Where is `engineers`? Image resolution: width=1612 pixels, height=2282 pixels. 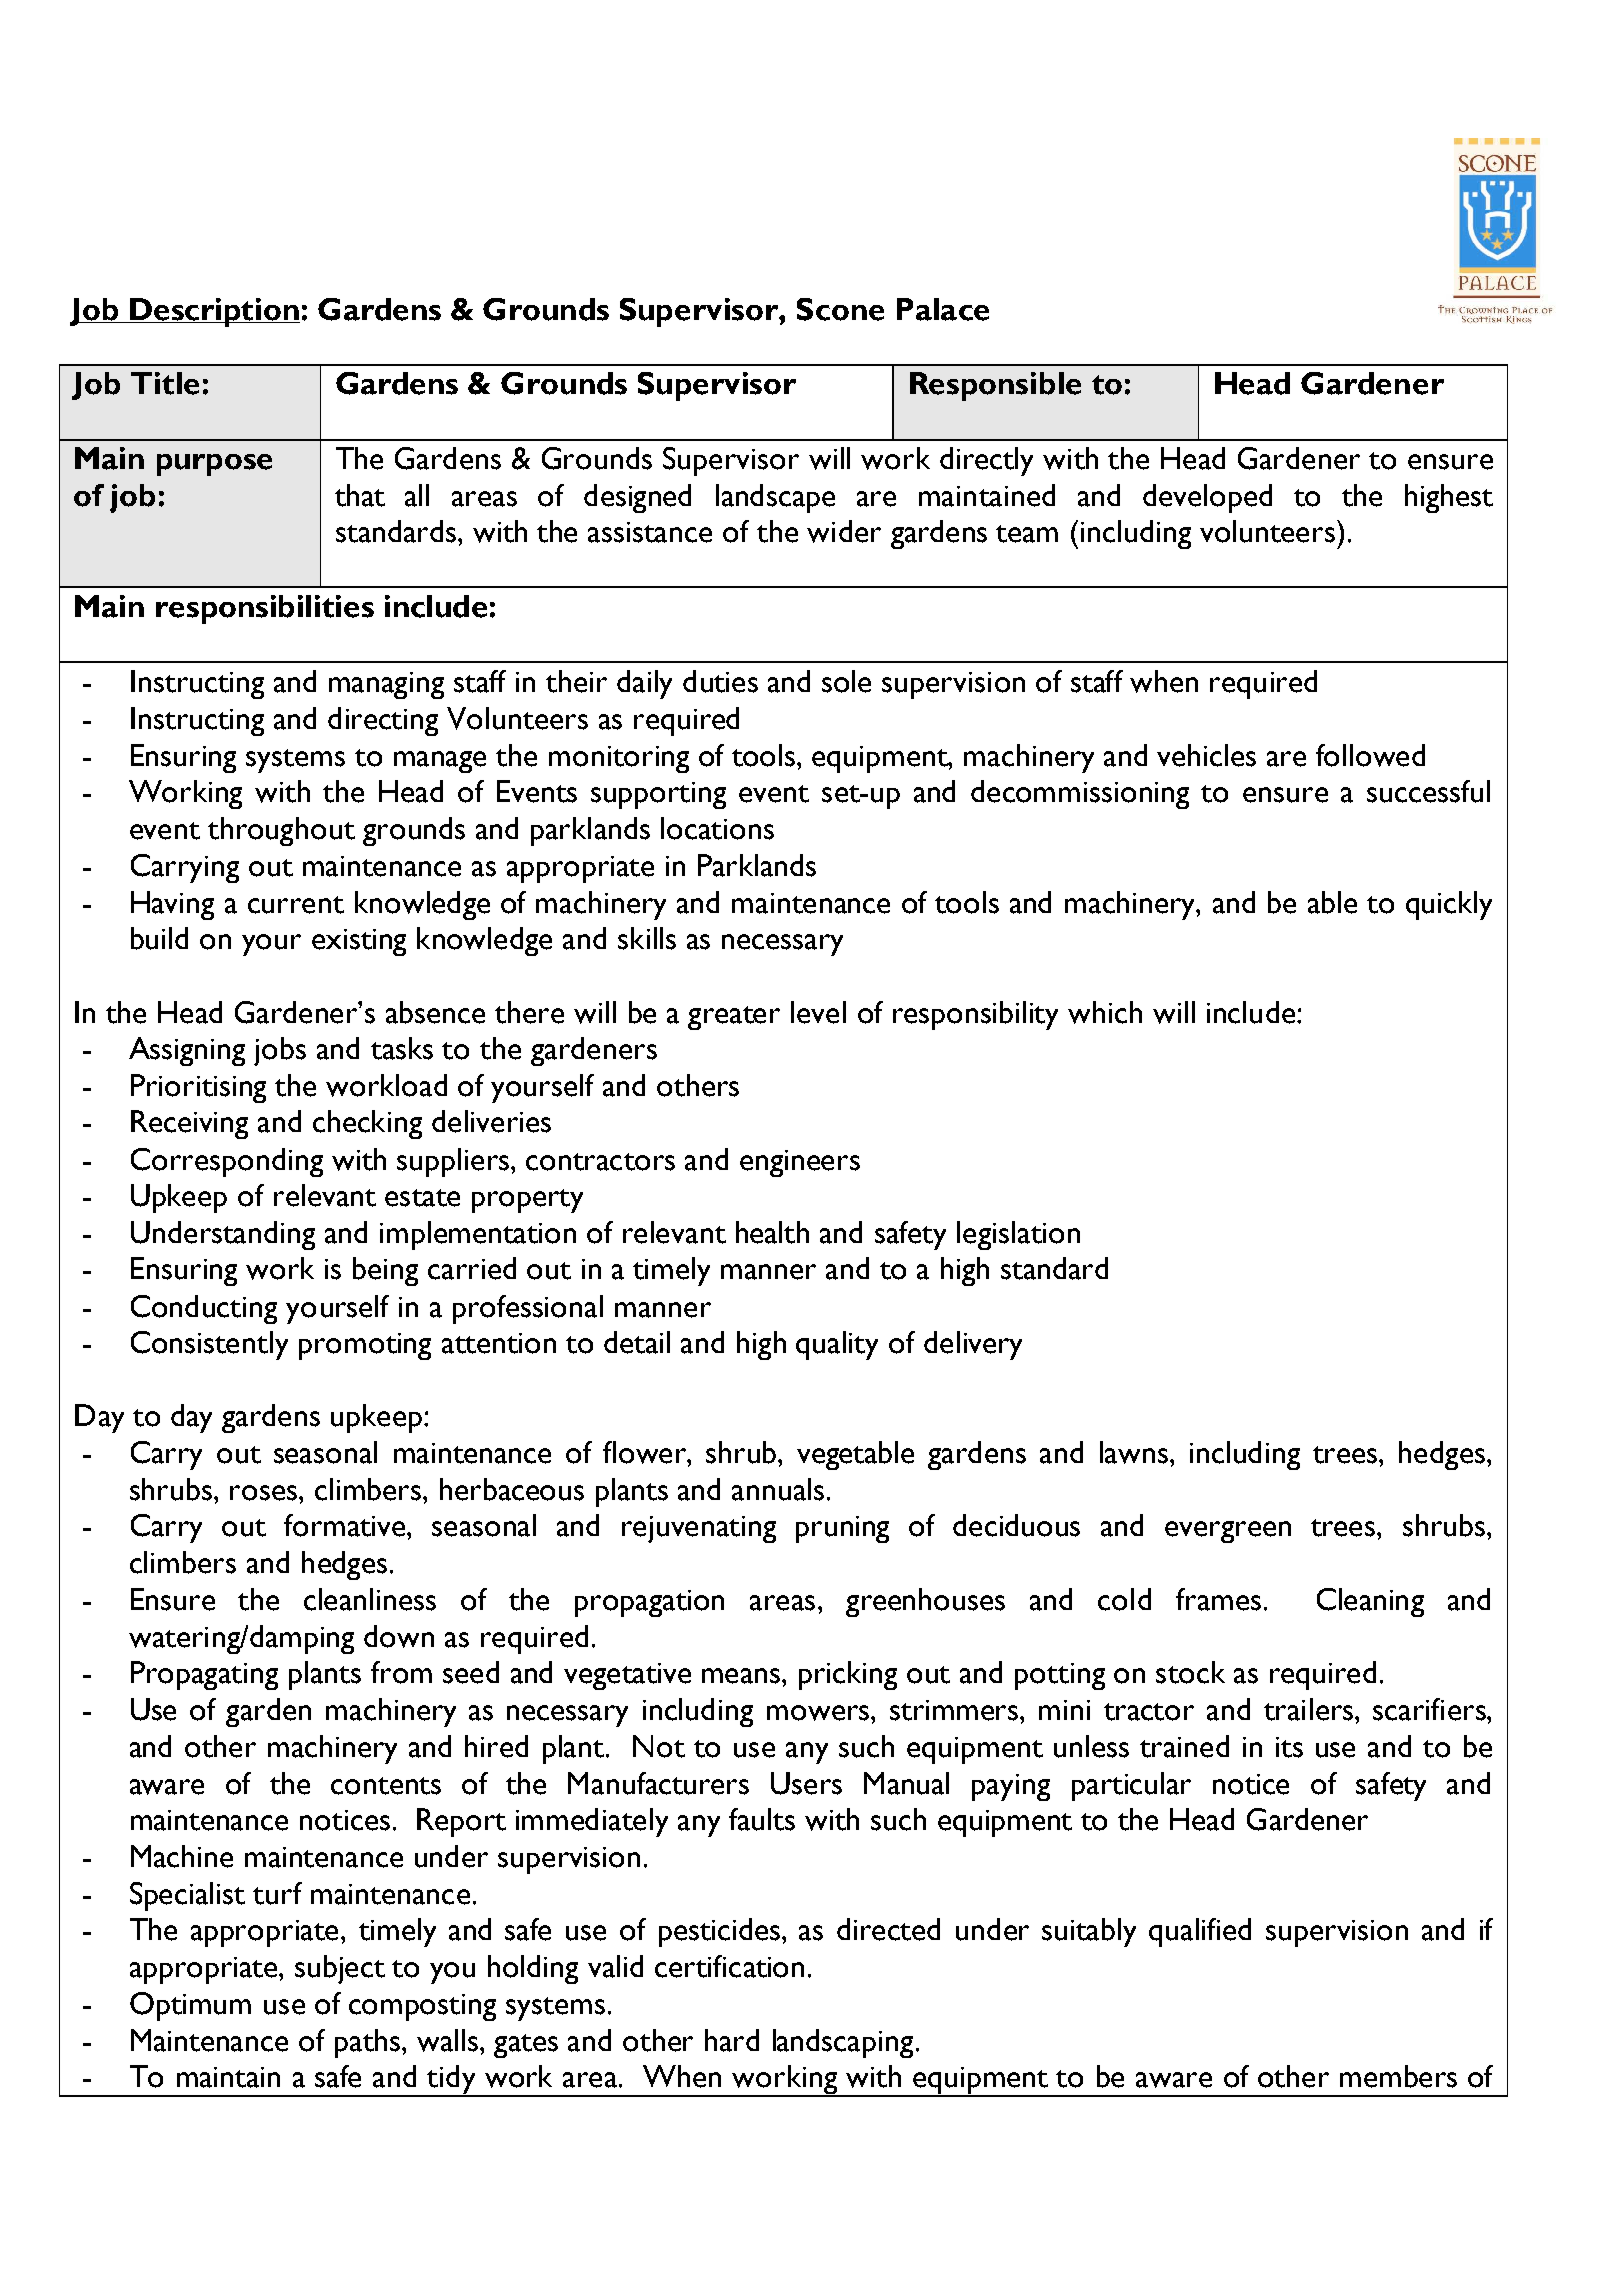 engineers is located at coordinates (800, 1163).
